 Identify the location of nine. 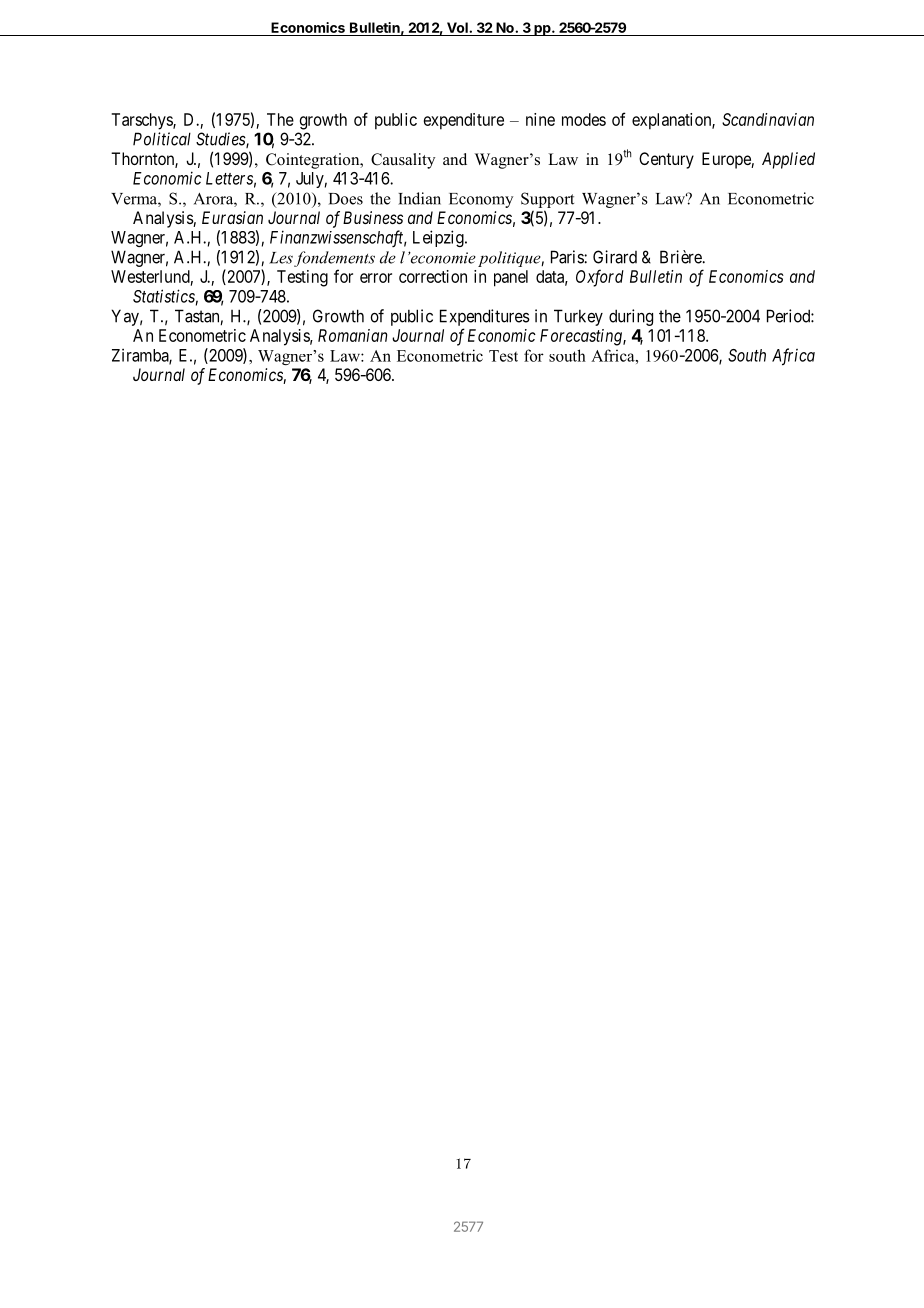
(540, 119).
